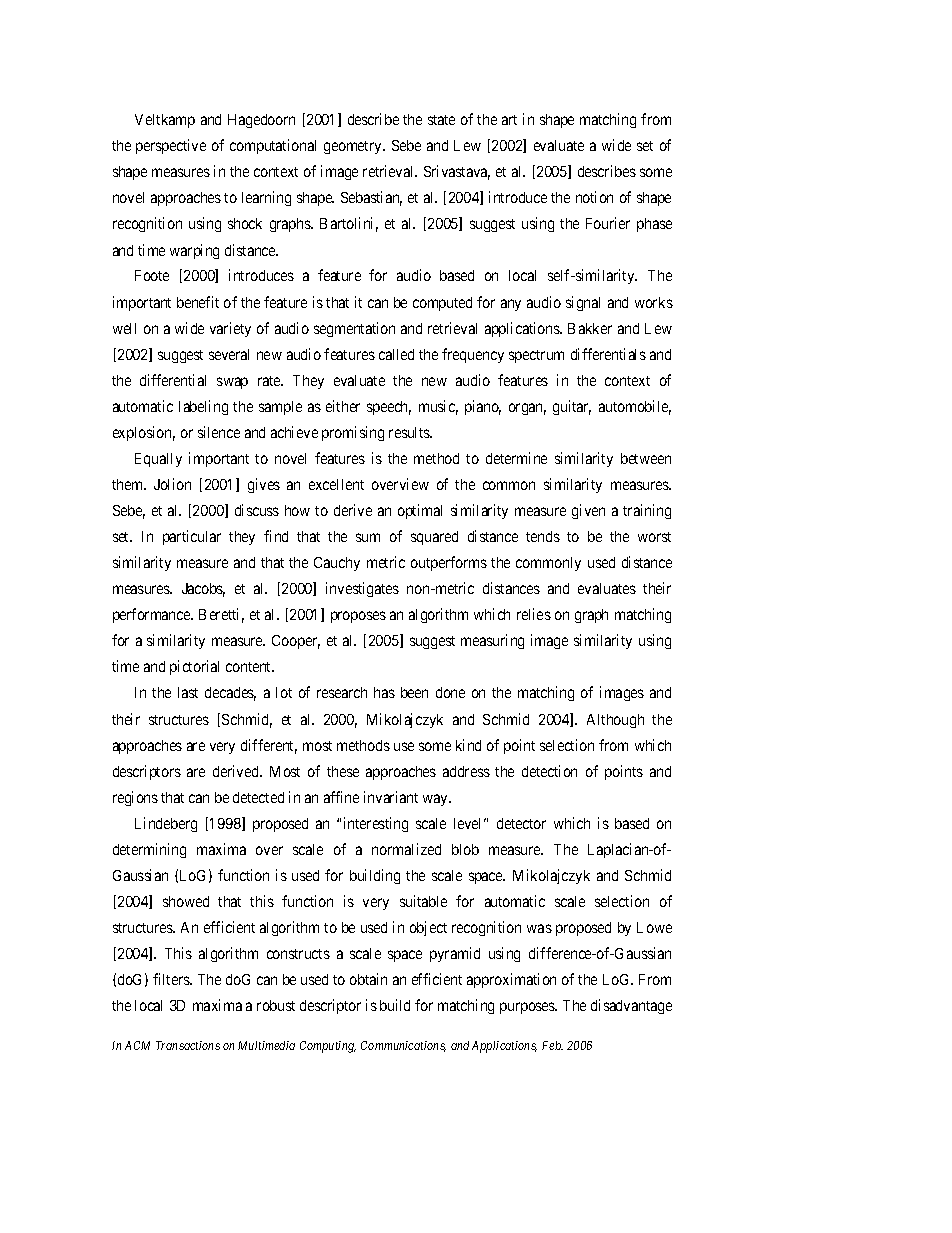 The image size is (952, 1233). Describe the element at coordinates (171, 146) in the page. I see `perspective` at that location.
